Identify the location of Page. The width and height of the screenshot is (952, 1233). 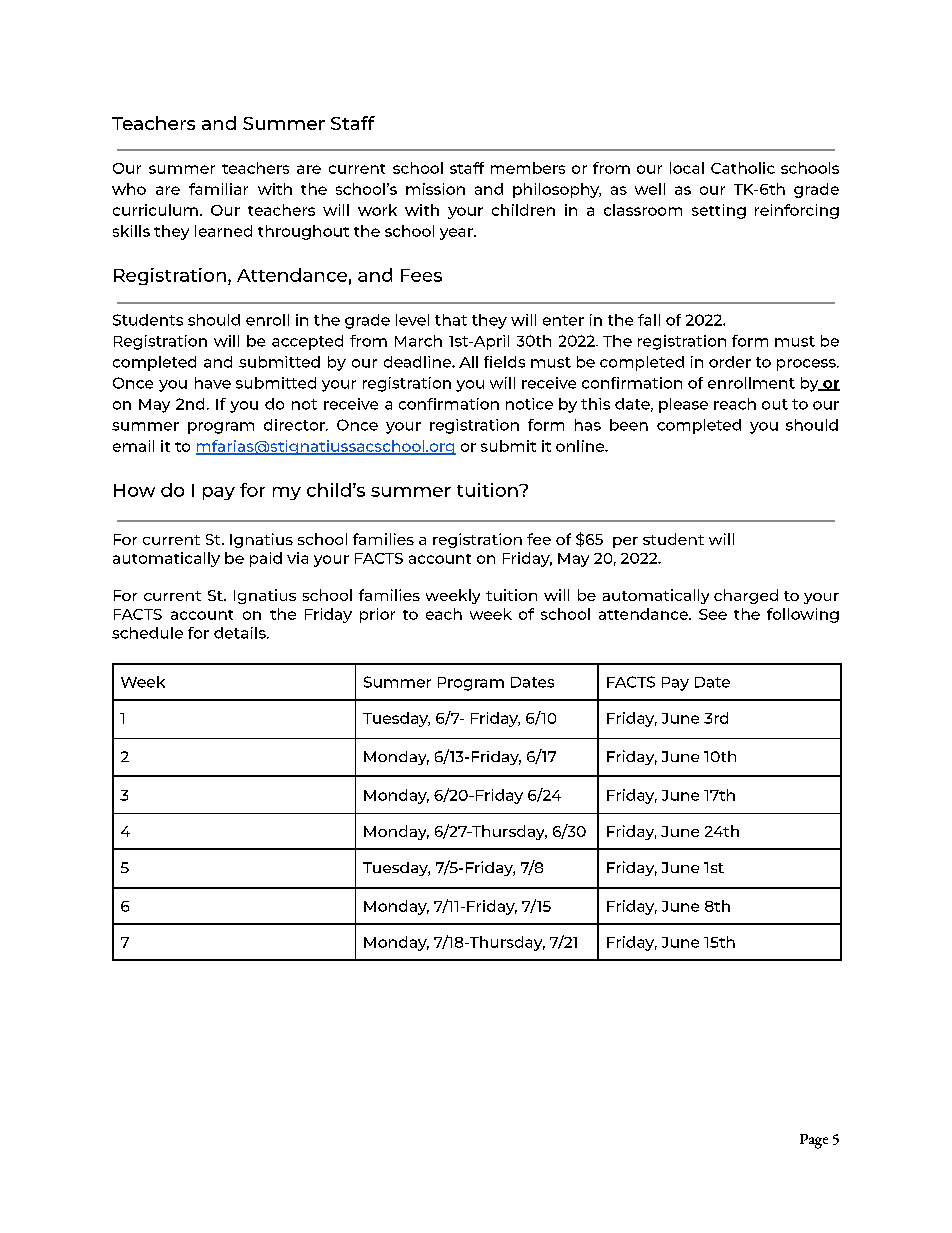
(814, 1141).
